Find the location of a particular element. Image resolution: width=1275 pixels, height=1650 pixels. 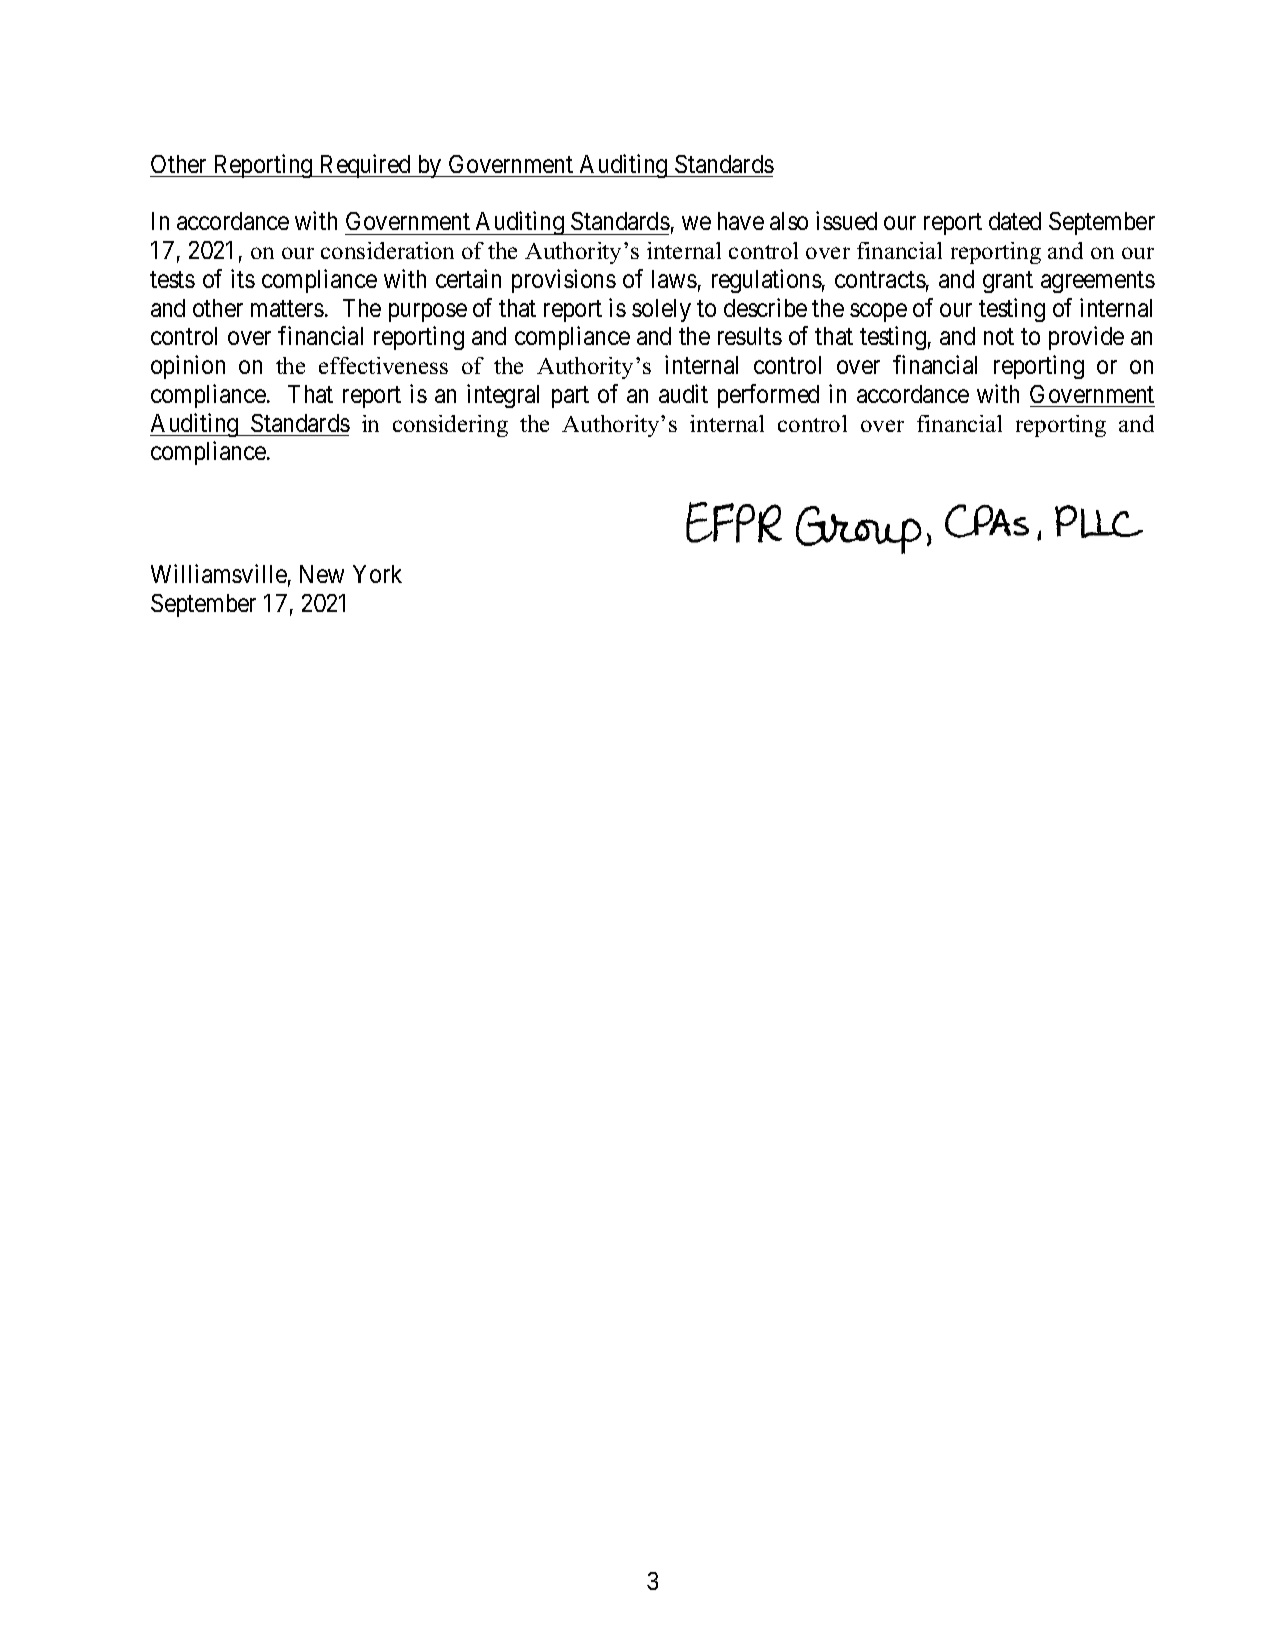

opinion is located at coordinates (188, 367).
